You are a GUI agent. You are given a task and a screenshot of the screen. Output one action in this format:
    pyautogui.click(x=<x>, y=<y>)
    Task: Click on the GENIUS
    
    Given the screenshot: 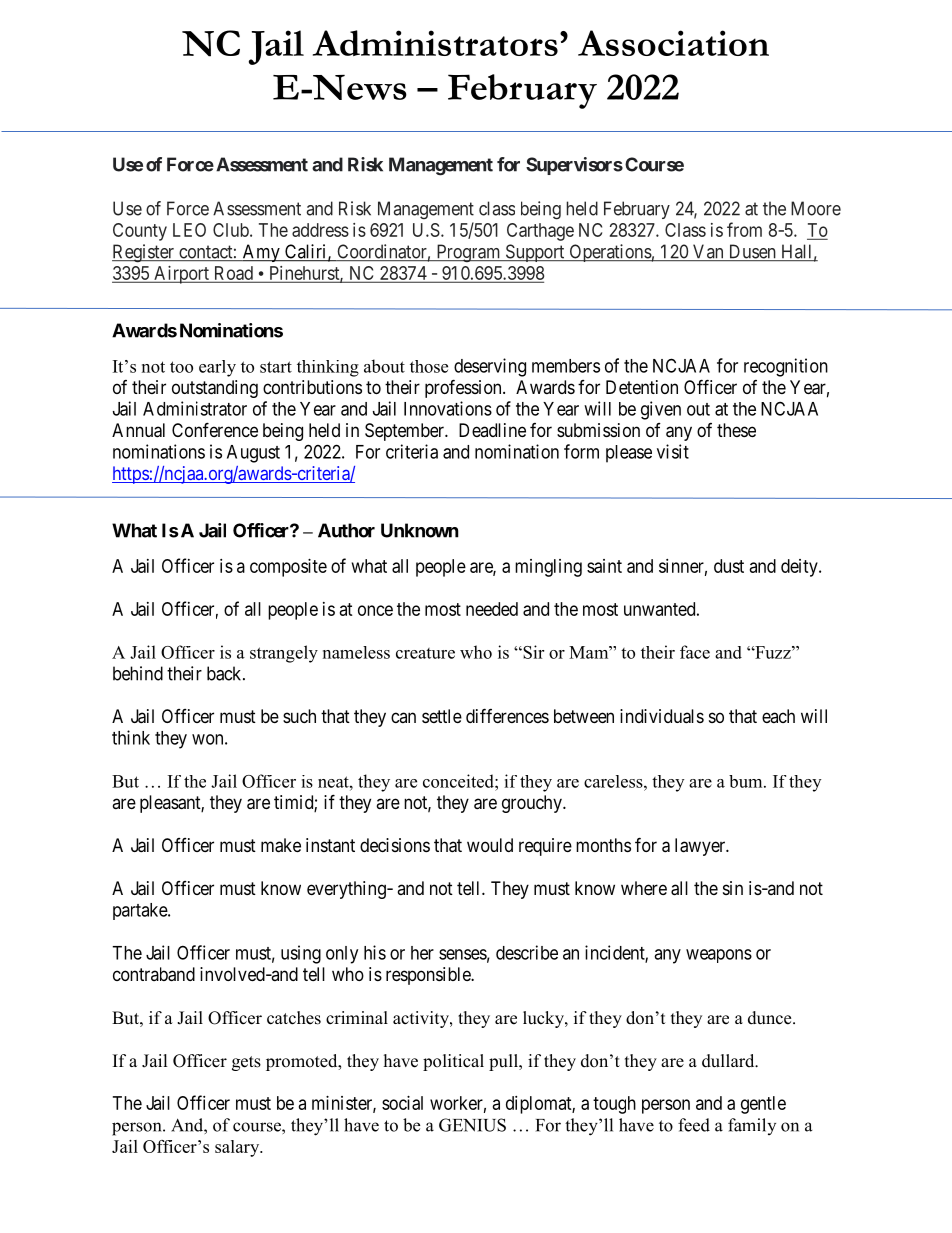 What is the action you would take?
    pyautogui.click(x=472, y=1125)
